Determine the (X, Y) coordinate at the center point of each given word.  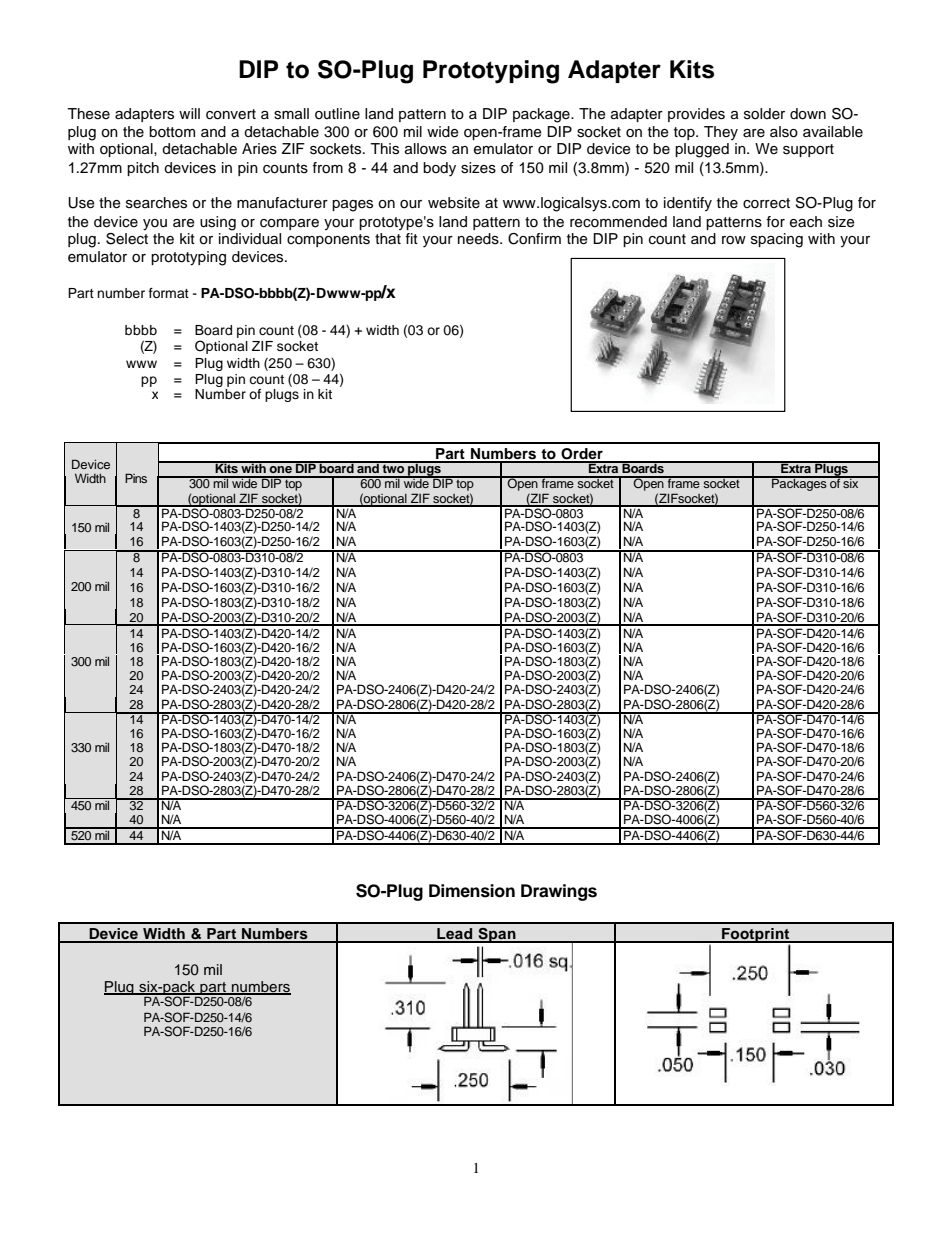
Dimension (472, 891)
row (734, 240)
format (169, 293)
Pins (136, 478)
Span (497, 935)
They (721, 133)
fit (411, 238)
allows (426, 149)
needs (479, 239)
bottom (172, 132)
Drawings (559, 892)
